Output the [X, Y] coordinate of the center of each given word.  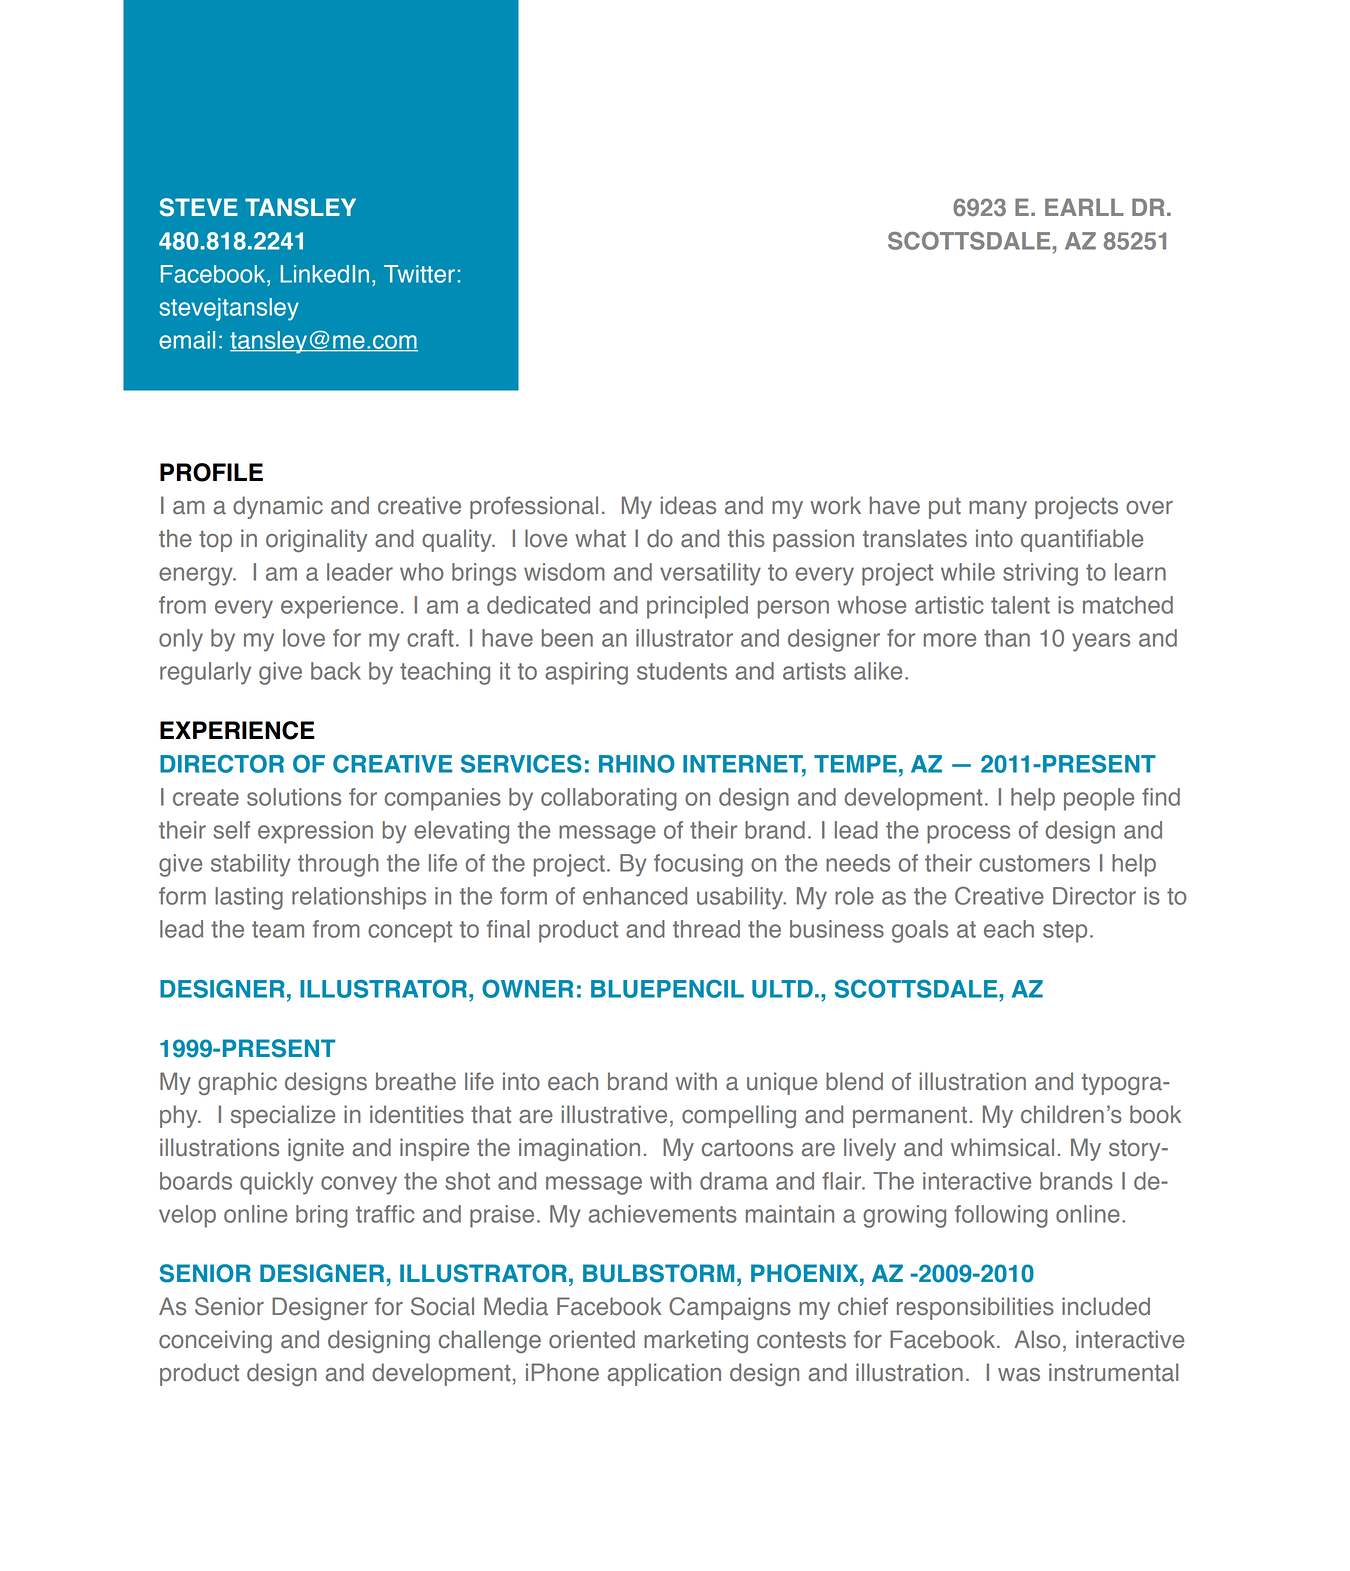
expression [315, 832]
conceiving [215, 1341]
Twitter [419, 274]
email [187, 340]
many [998, 510]
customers [1034, 863]
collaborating [609, 799]
